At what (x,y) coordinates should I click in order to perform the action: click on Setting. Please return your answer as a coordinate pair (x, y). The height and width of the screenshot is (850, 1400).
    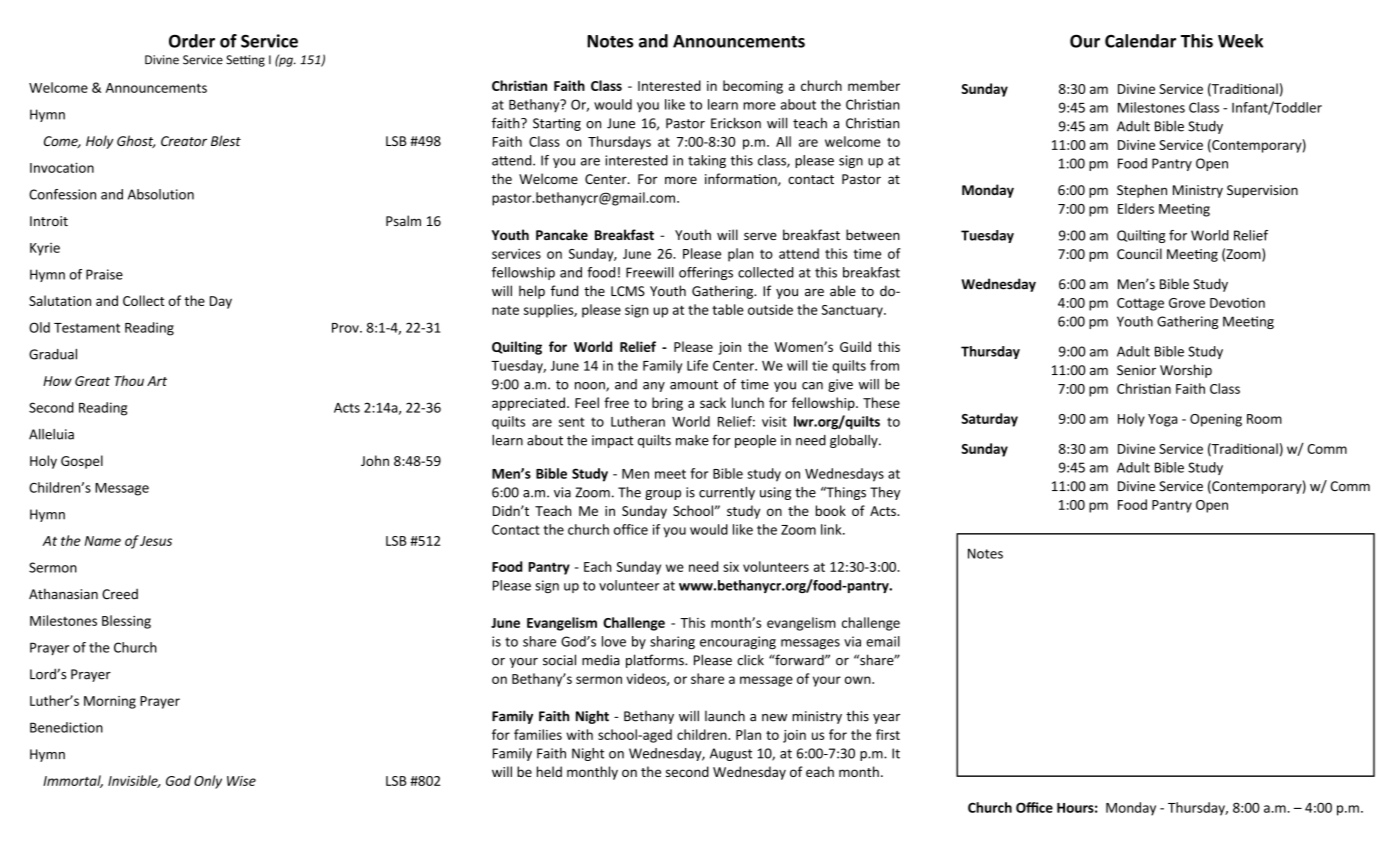
    Looking at the image, I should click on (245, 61).
